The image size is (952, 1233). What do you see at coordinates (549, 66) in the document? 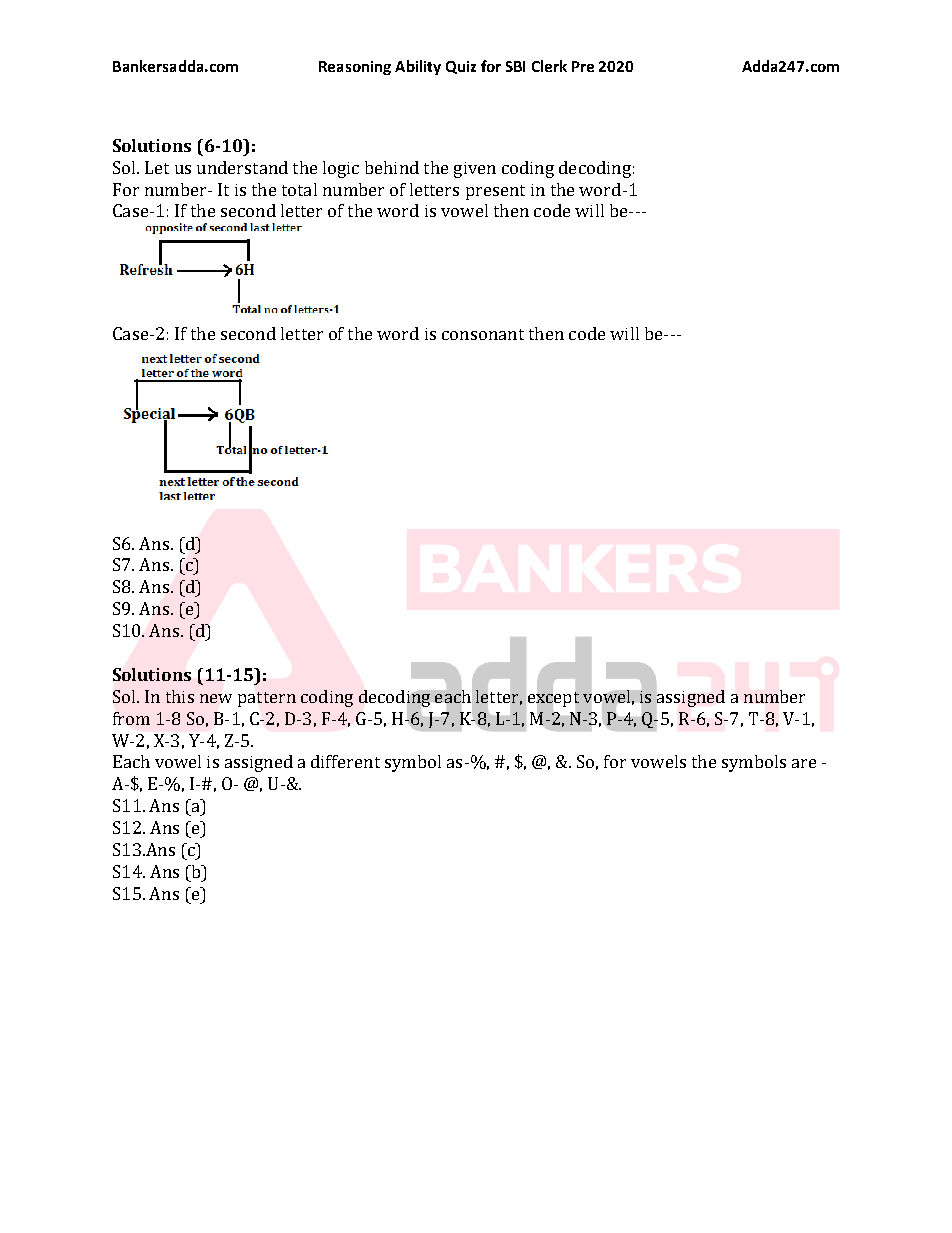
I see `Clerk` at bounding box center [549, 66].
